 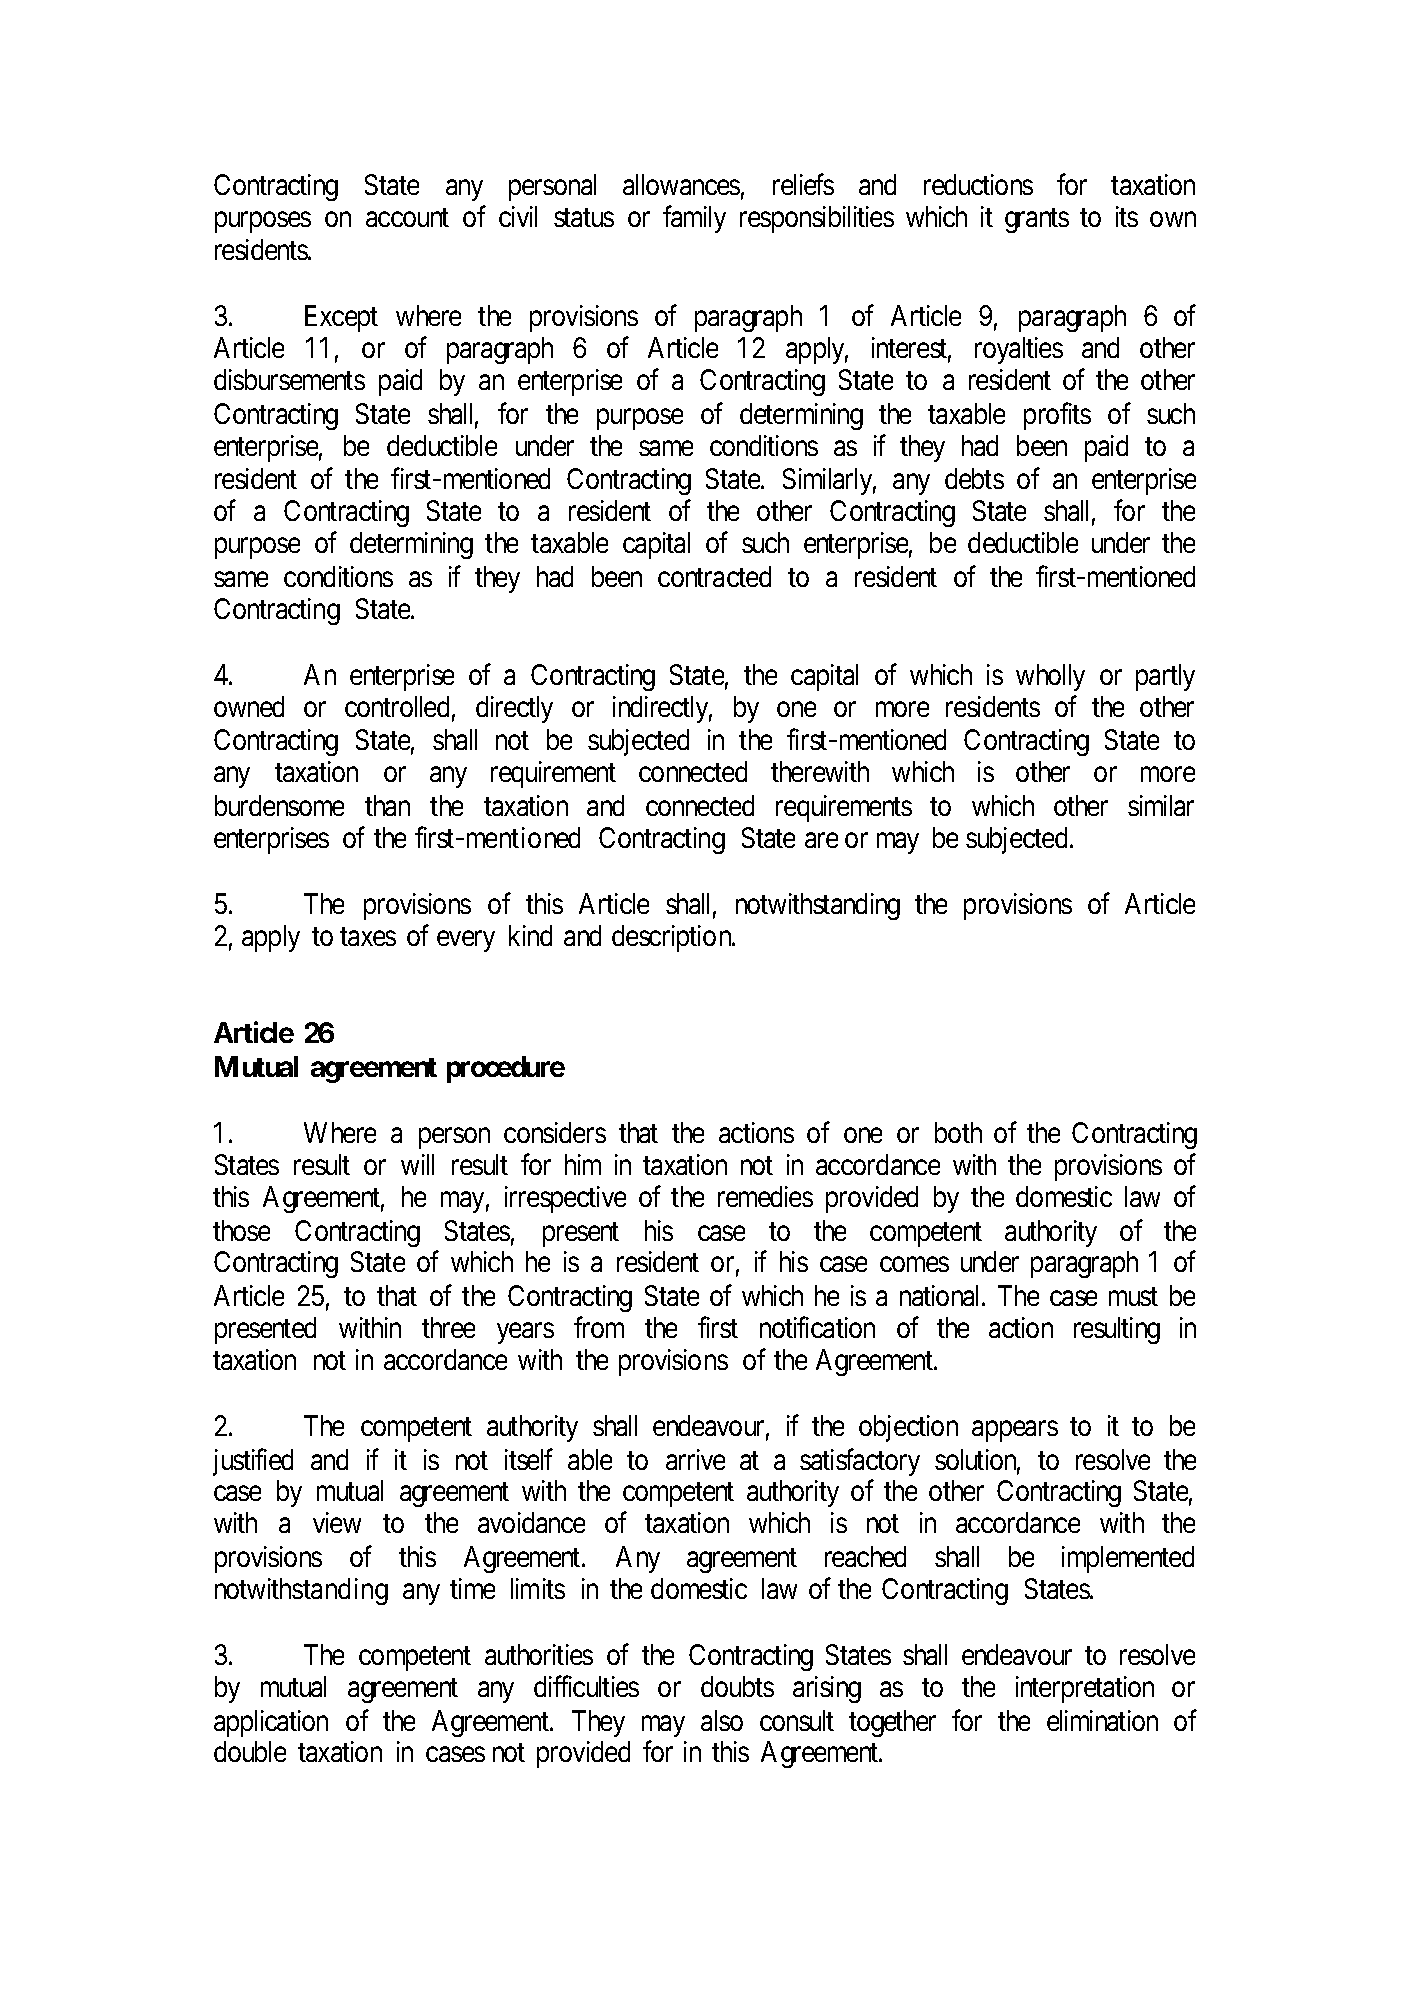 I want to click on interpretation, so click(x=1085, y=1689).
